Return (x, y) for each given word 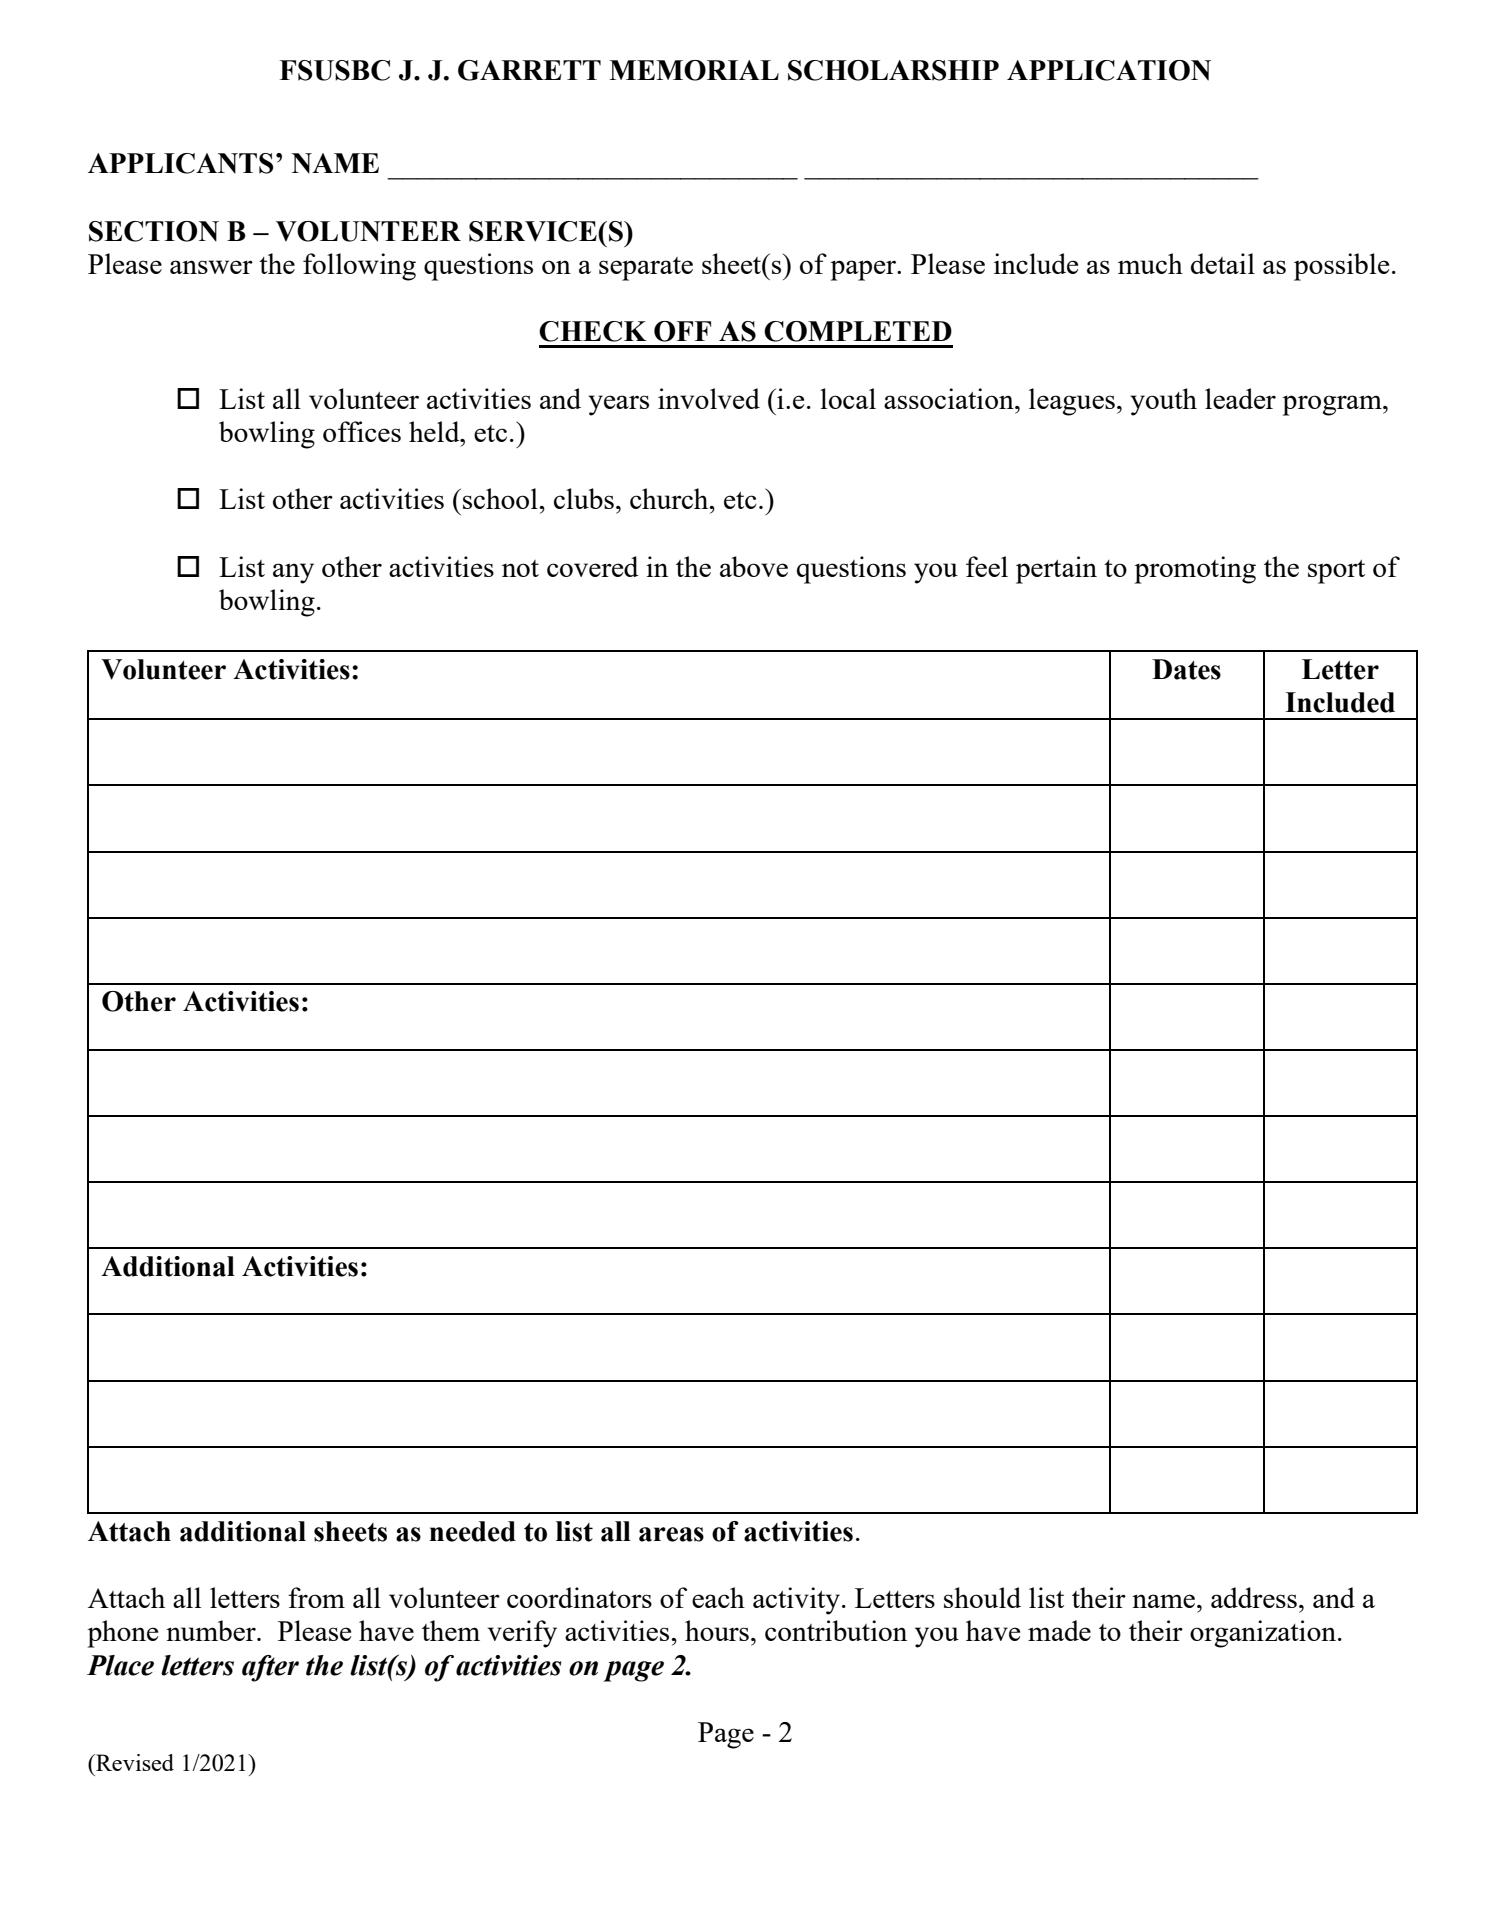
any (293, 573)
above (754, 566)
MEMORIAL (694, 70)
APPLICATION (1109, 70)
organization (1263, 1634)
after (270, 1668)
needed (472, 1531)
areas (671, 1534)
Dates (1186, 669)
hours (717, 1630)
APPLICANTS (181, 163)
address (1254, 1597)
